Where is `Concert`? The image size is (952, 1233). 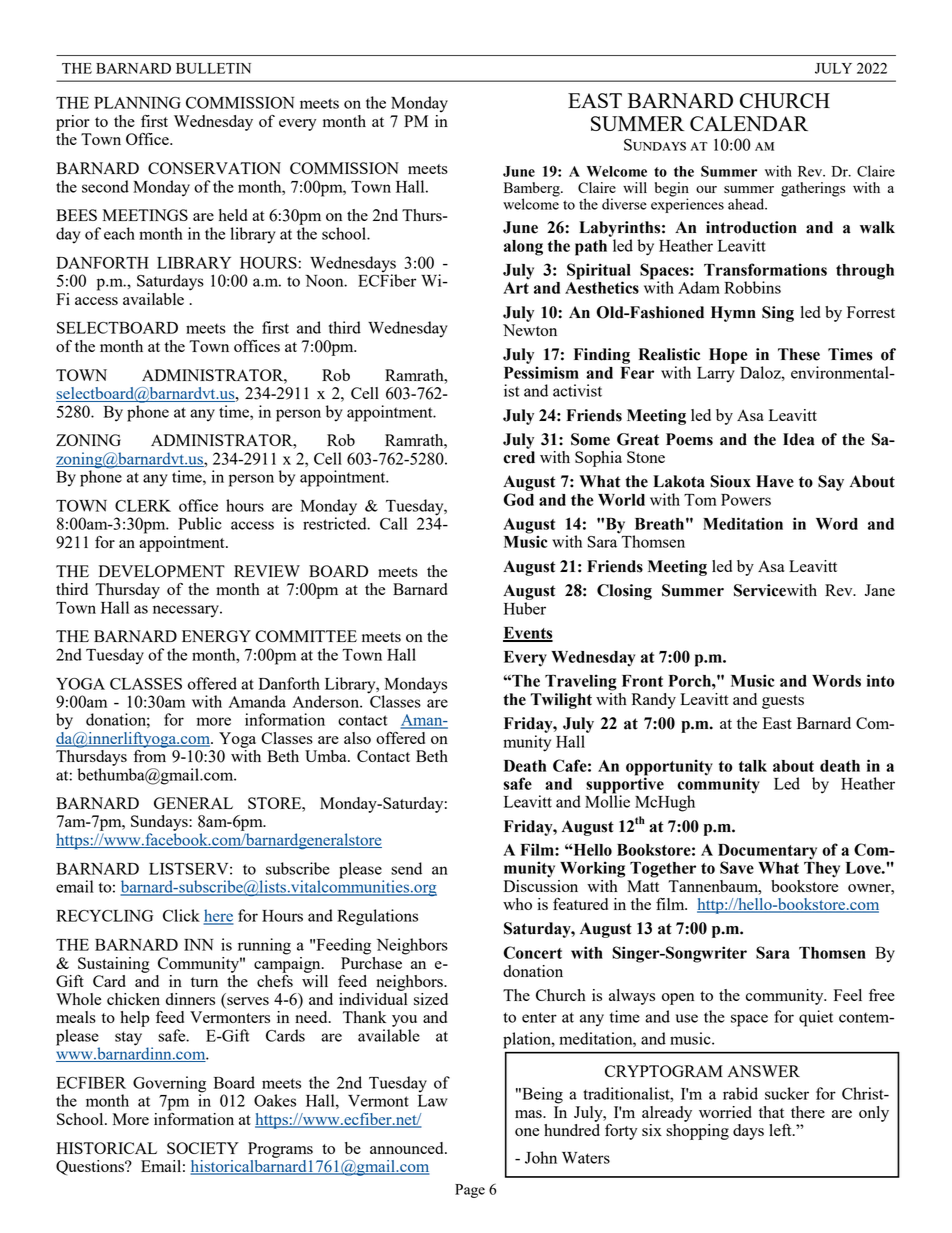 Concert is located at coordinates (532, 952).
